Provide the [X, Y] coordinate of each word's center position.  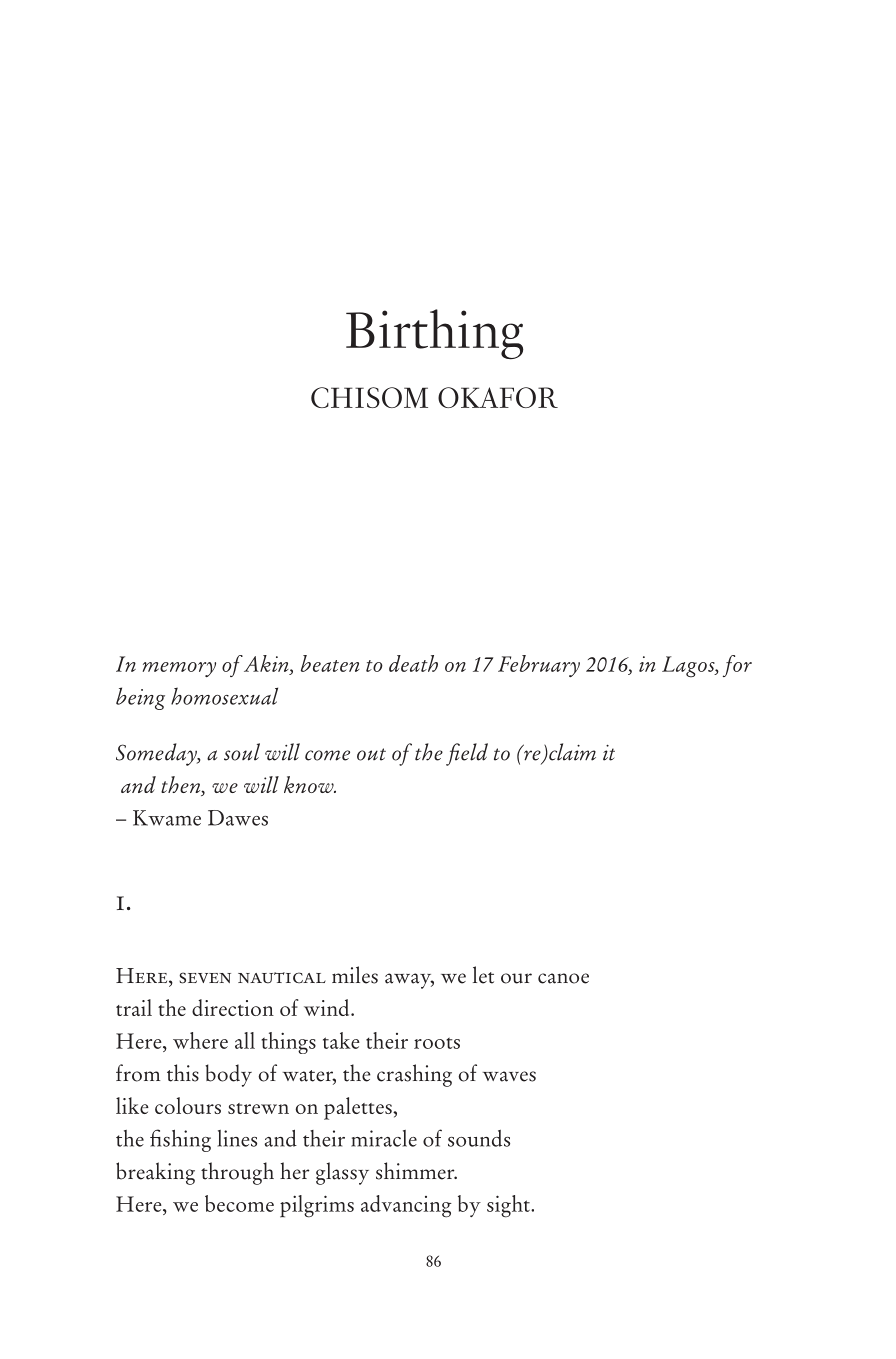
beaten [330, 663]
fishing [180, 1140]
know [310, 784]
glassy [342, 1173]
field [467, 754]
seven [205, 978]
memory [179, 669]
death [413, 663]
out [371, 754]
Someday [157, 754]
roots [437, 1043]
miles [355, 975]
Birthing [434, 334]
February [539, 666]
